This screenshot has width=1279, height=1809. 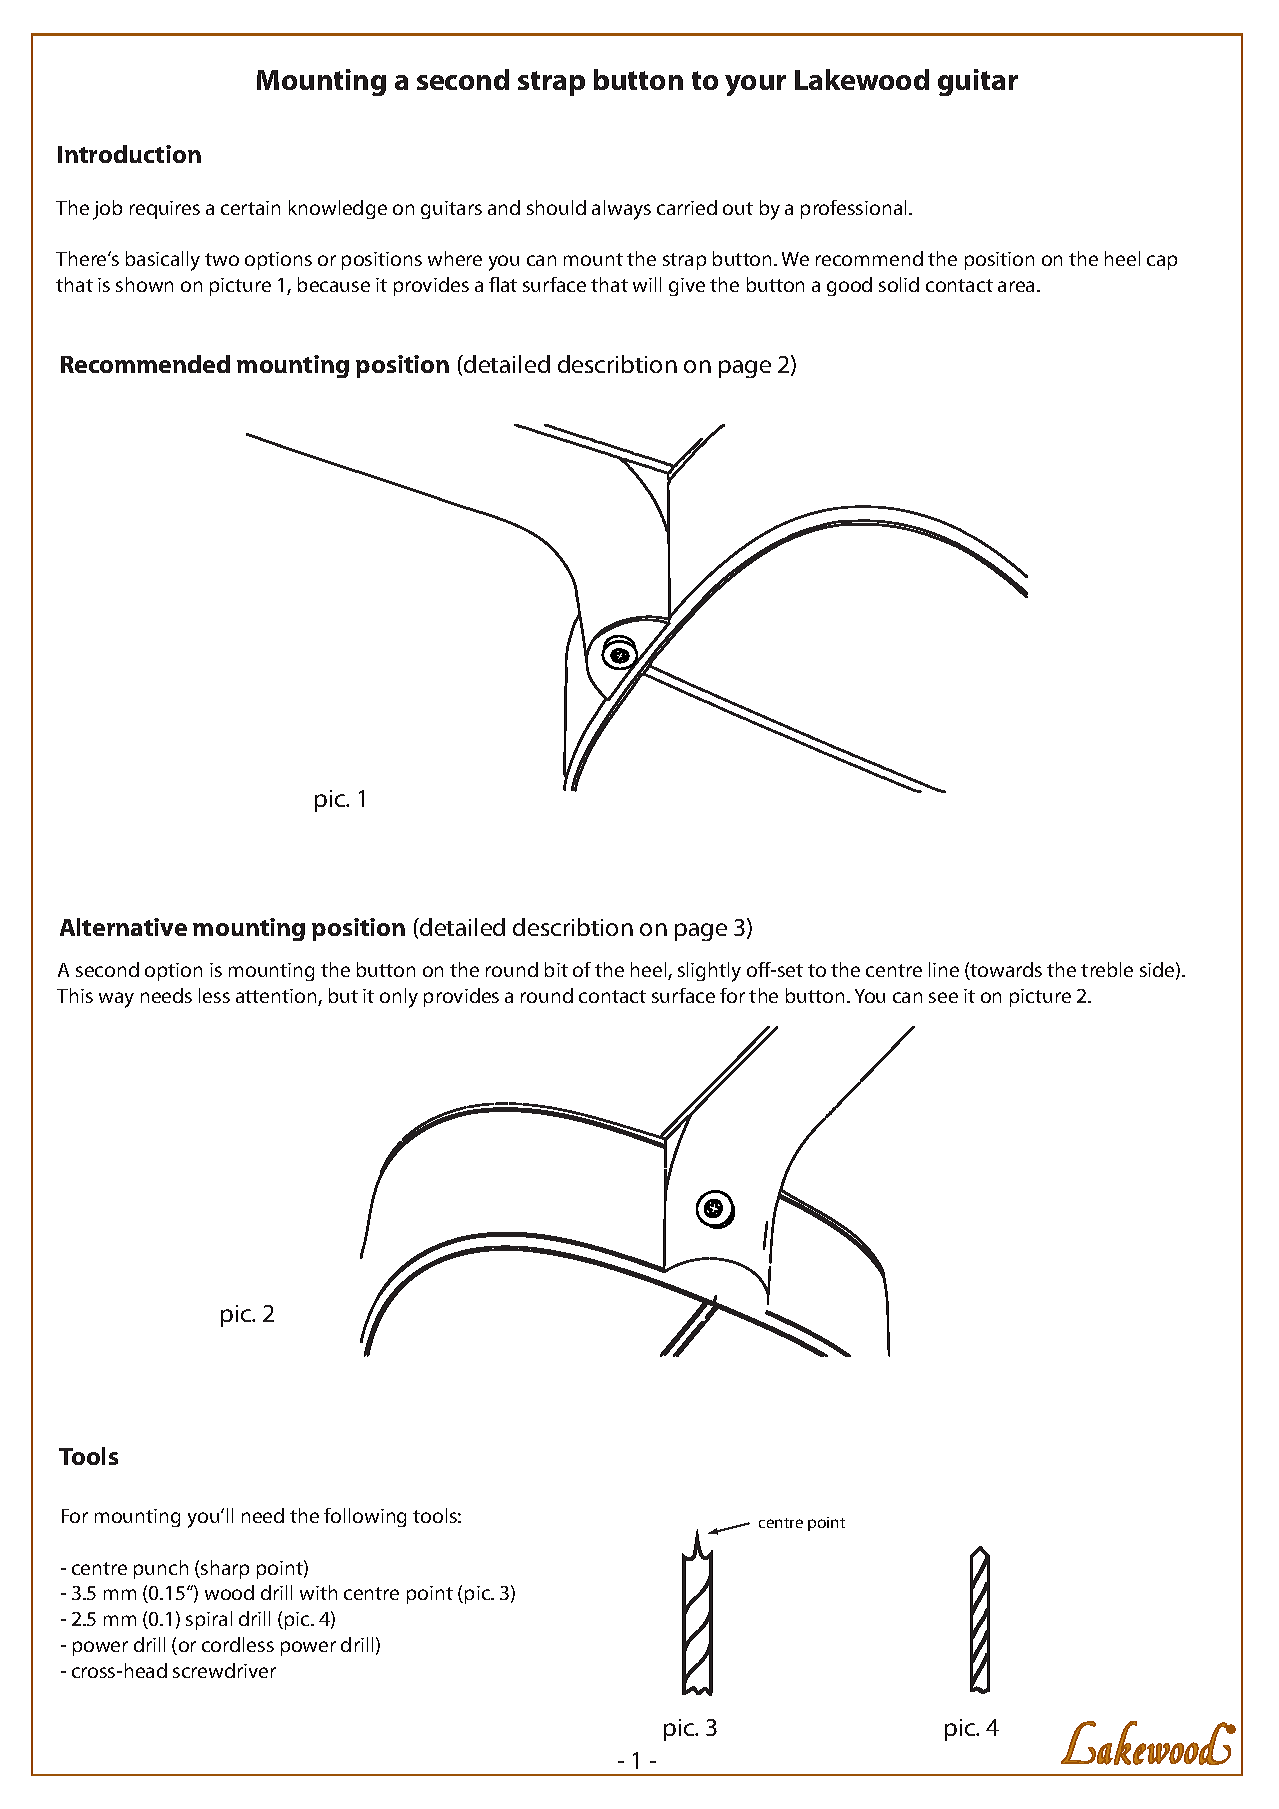 What do you see at coordinates (709, 972) in the screenshot?
I see `slightly` at bounding box center [709, 972].
